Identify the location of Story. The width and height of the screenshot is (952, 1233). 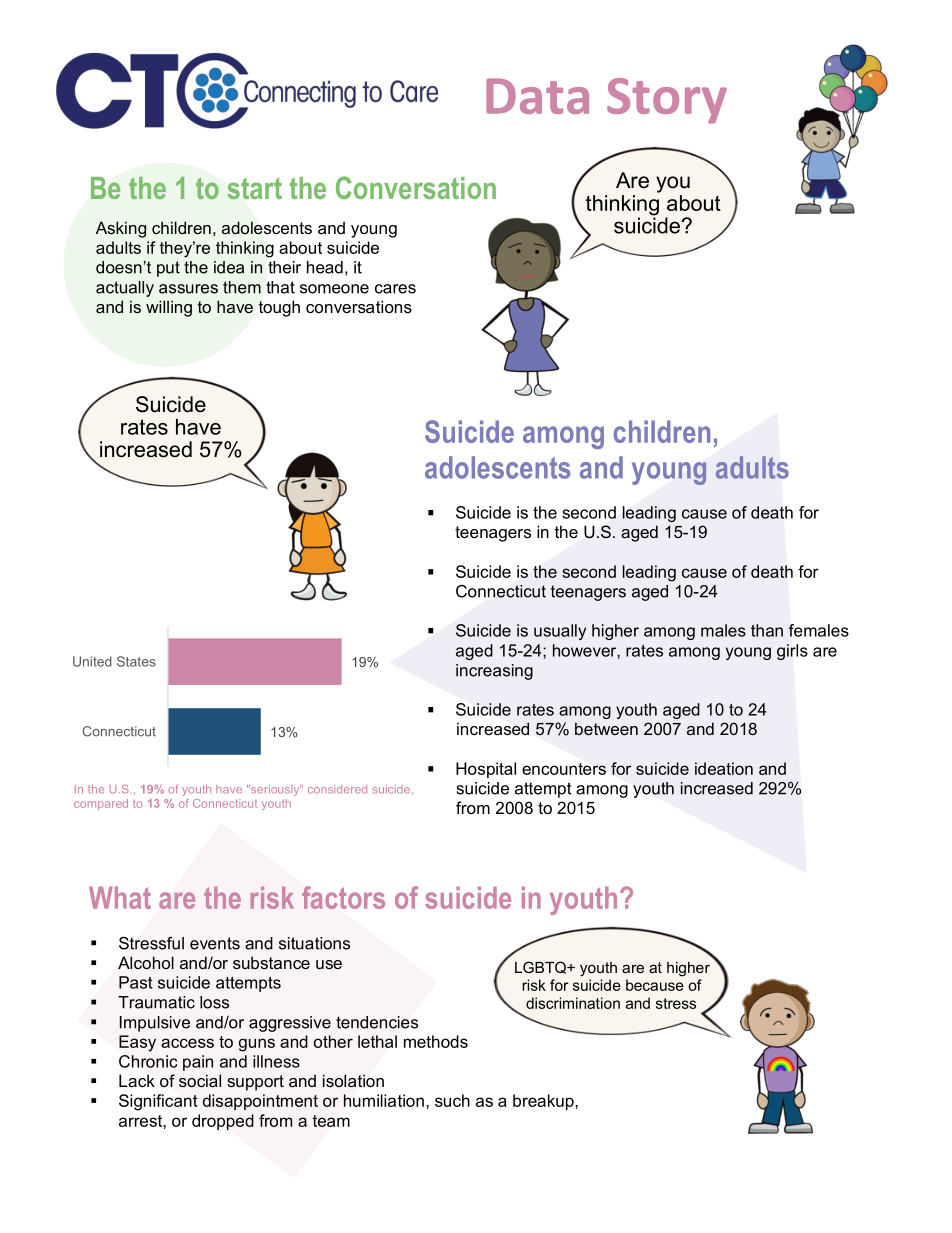
(667, 101).
